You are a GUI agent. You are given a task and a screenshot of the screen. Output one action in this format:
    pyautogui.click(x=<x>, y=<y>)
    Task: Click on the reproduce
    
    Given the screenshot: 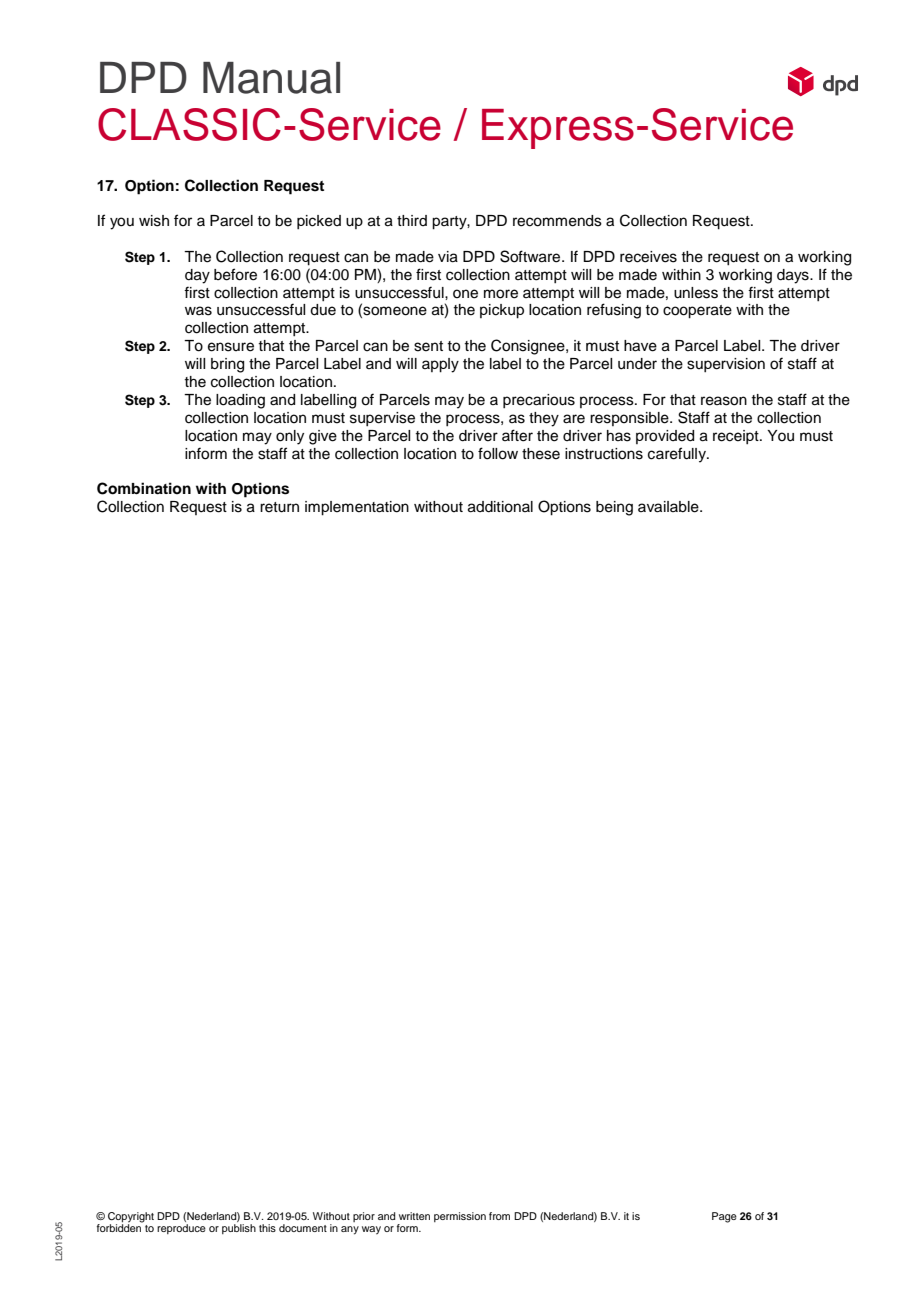 What is the action you would take?
    pyautogui.click(x=181, y=1229)
